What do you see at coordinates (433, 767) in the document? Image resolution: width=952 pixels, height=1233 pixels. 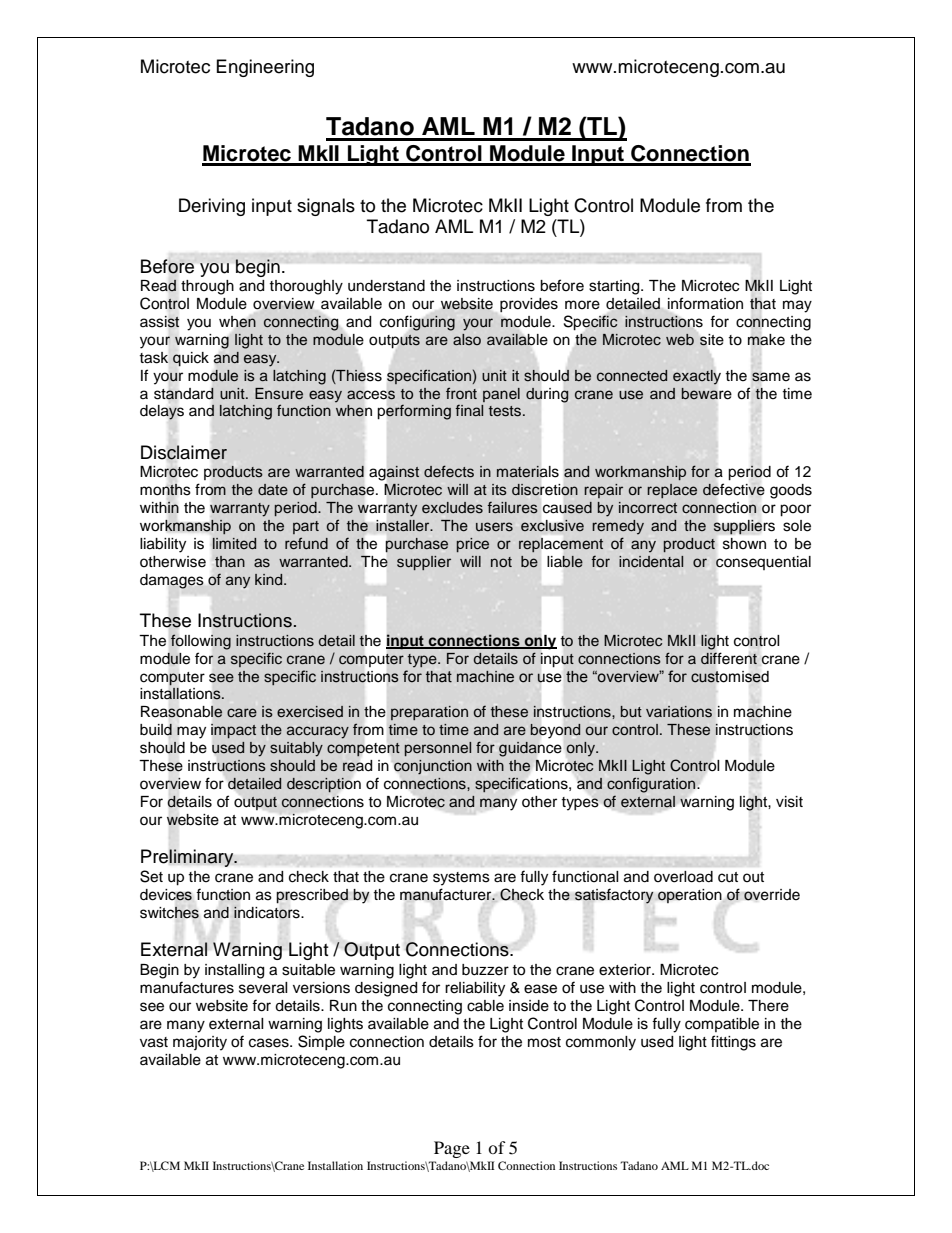 I see `conjunction` at bounding box center [433, 767].
